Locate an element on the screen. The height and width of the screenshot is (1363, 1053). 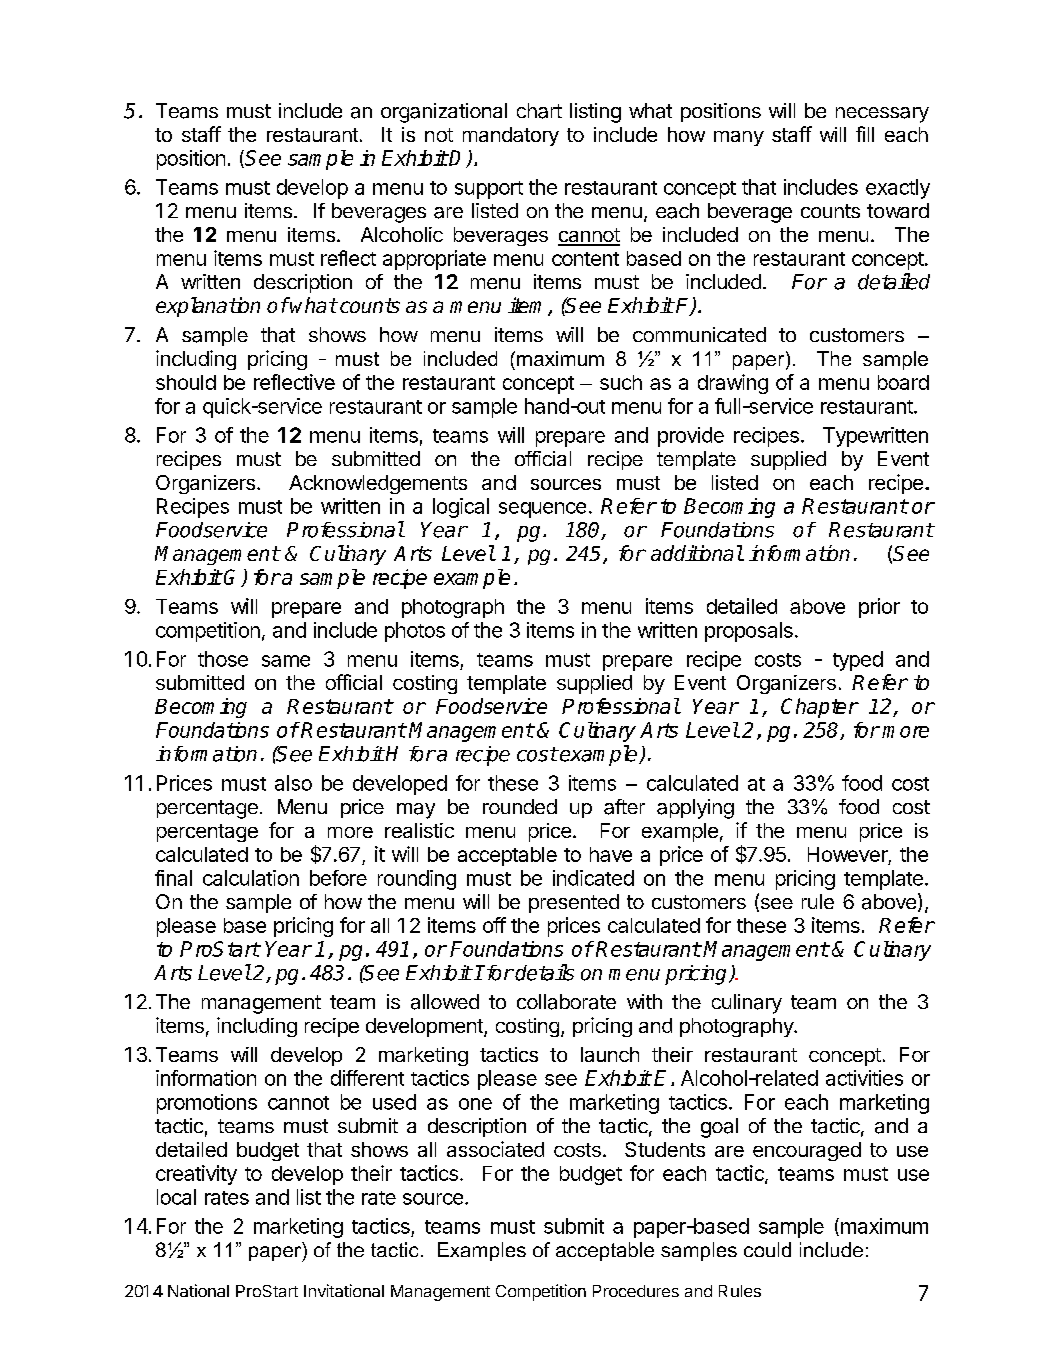
rounded is located at coordinates (520, 806).
